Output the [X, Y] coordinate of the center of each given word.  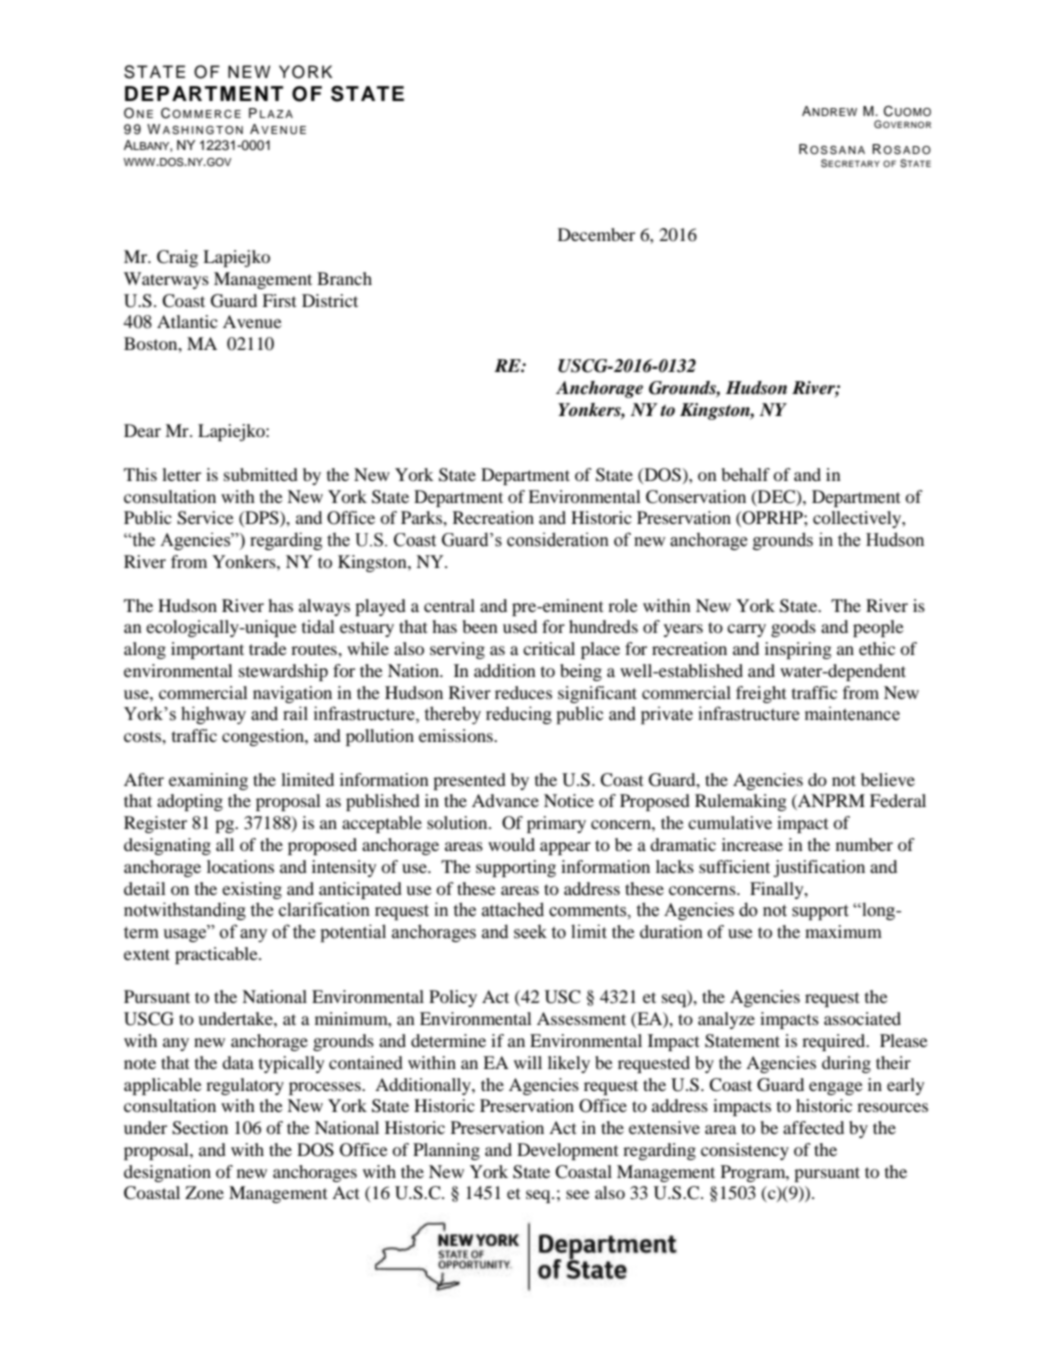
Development [567, 1151]
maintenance [852, 713]
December [596, 234]
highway [213, 715]
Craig [177, 258]
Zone [204, 1192]
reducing [519, 715]
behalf [746, 474]
